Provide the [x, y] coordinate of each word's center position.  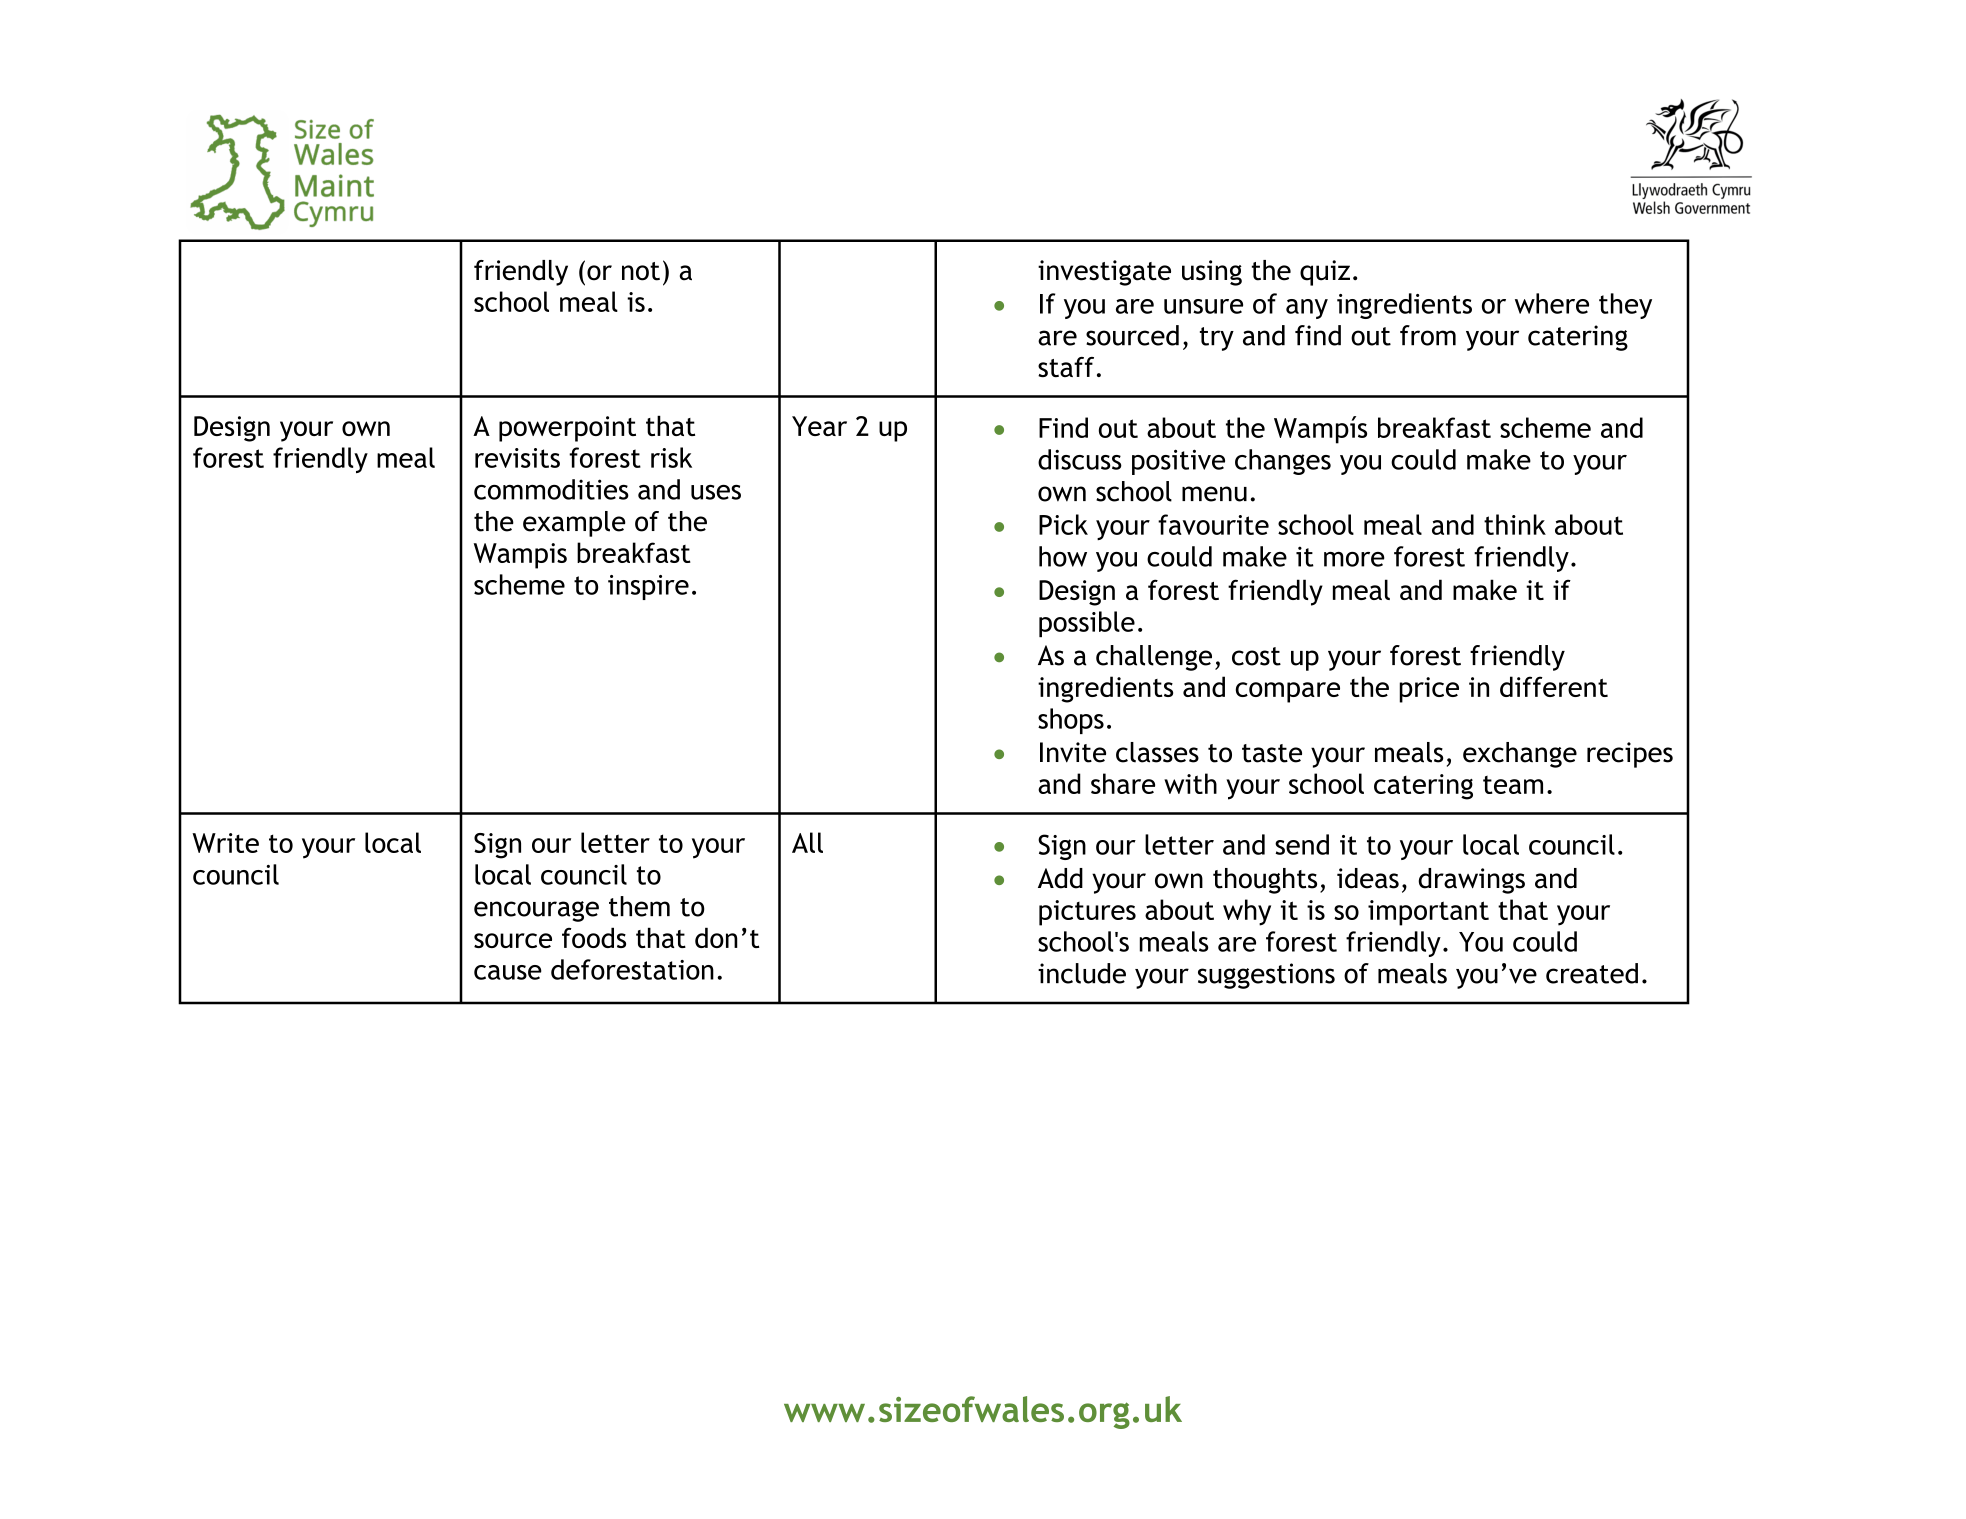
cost [1256, 656]
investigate [1104, 273]
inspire [648, 587]
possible [1087, 624]
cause [508, 972]
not [641, 271]
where [1552, 303]
